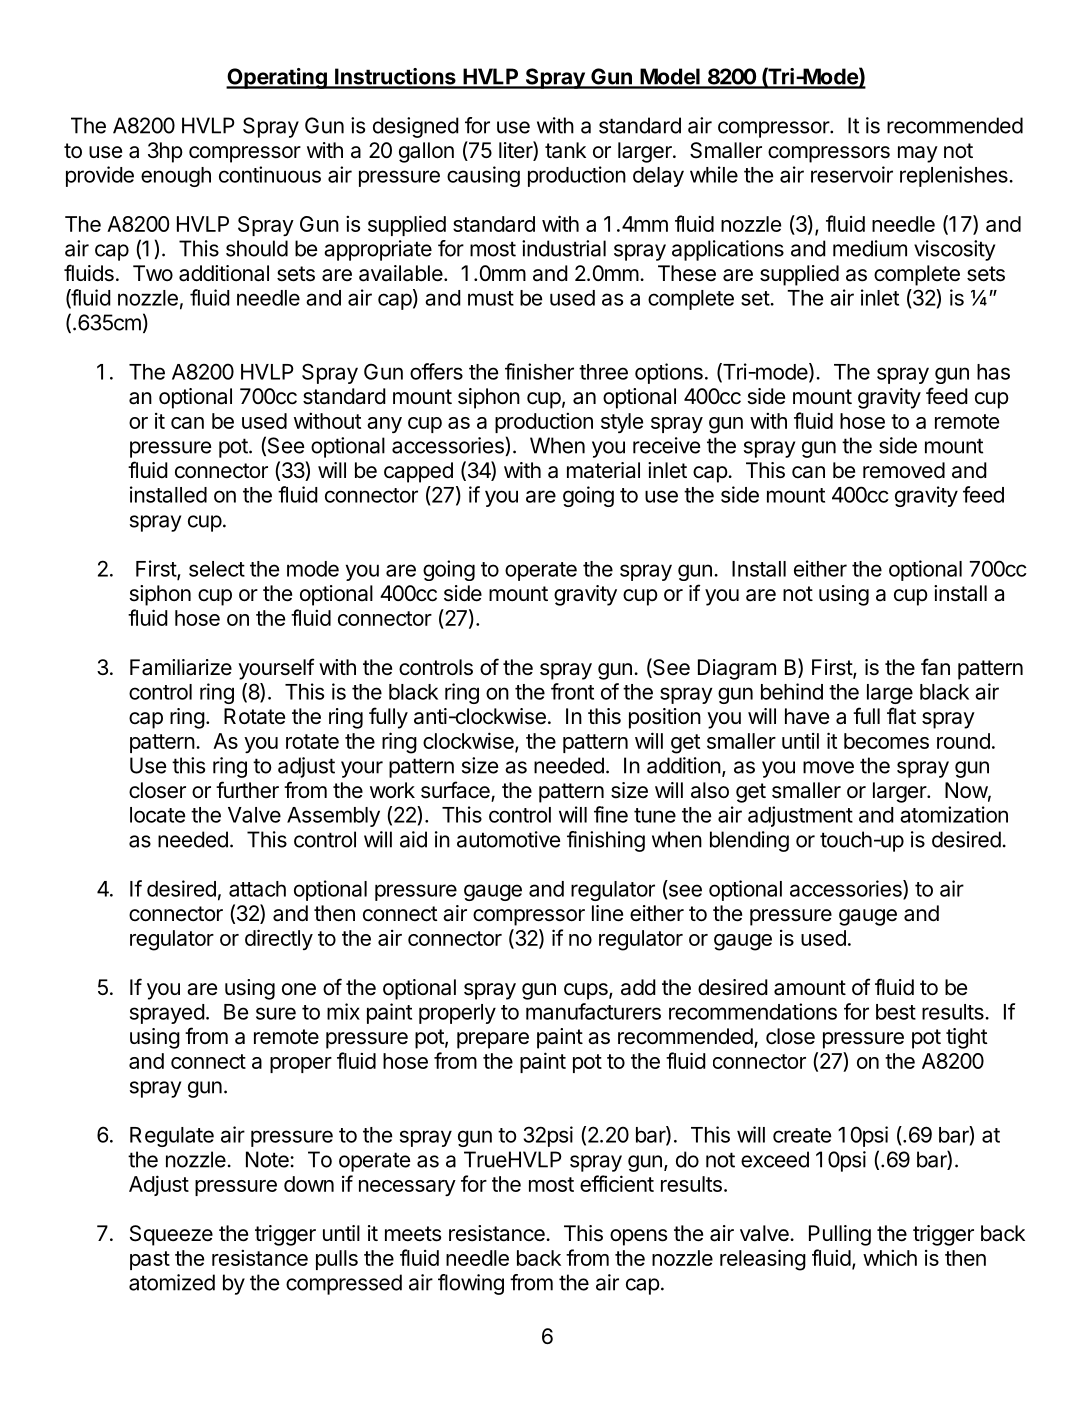 This document has width=1092, height=1413. What do you see at coordinates (603, 470) in the document?
I see `material` at bounding box center [603, 470].
